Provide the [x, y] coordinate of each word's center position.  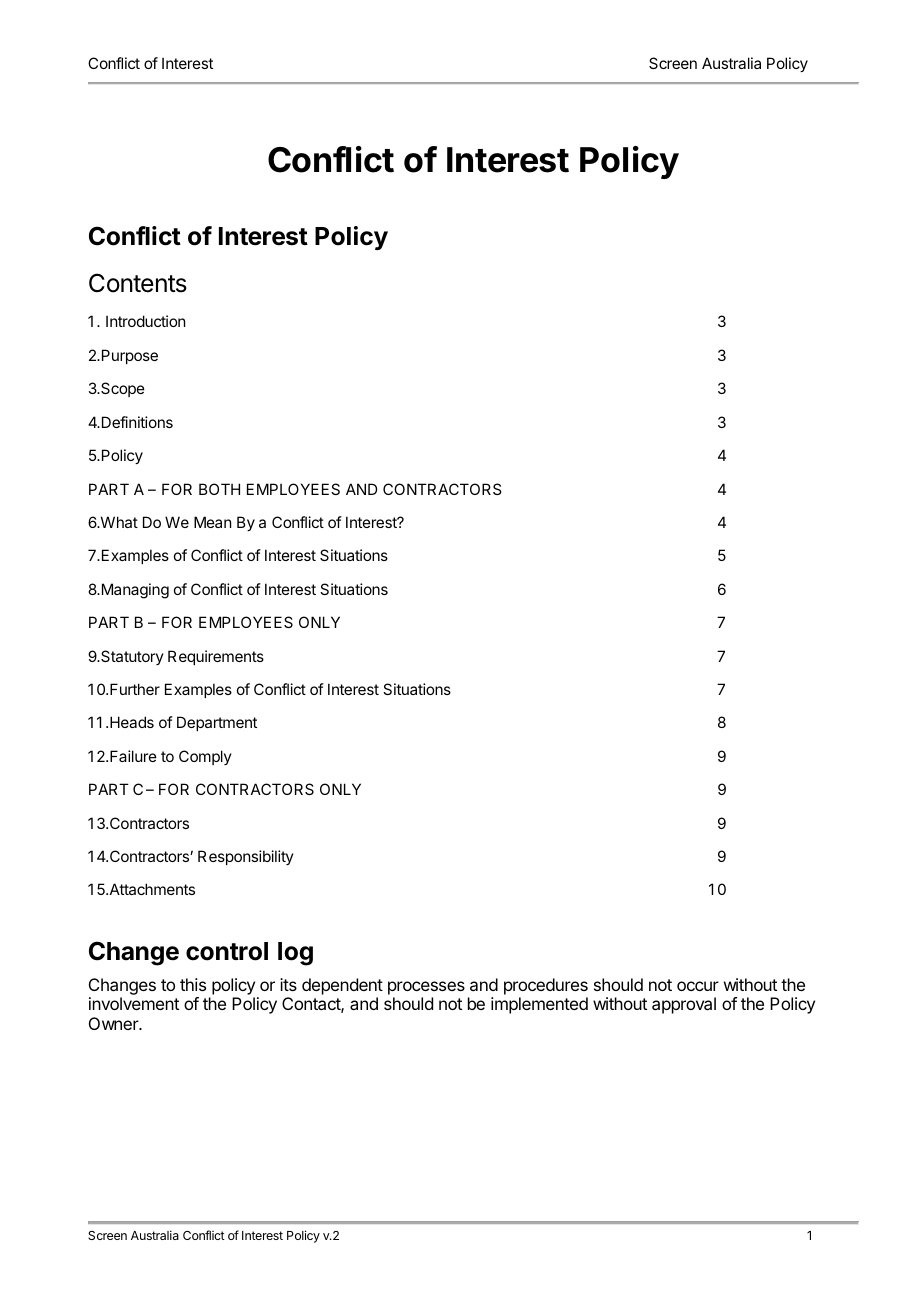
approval [684, 1005]
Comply [205, 757]
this [193, 984]
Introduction [145, 321]
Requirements [216, 657]
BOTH [219, 489]
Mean [212, 522]
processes [426, 988]
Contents [138, 283]
